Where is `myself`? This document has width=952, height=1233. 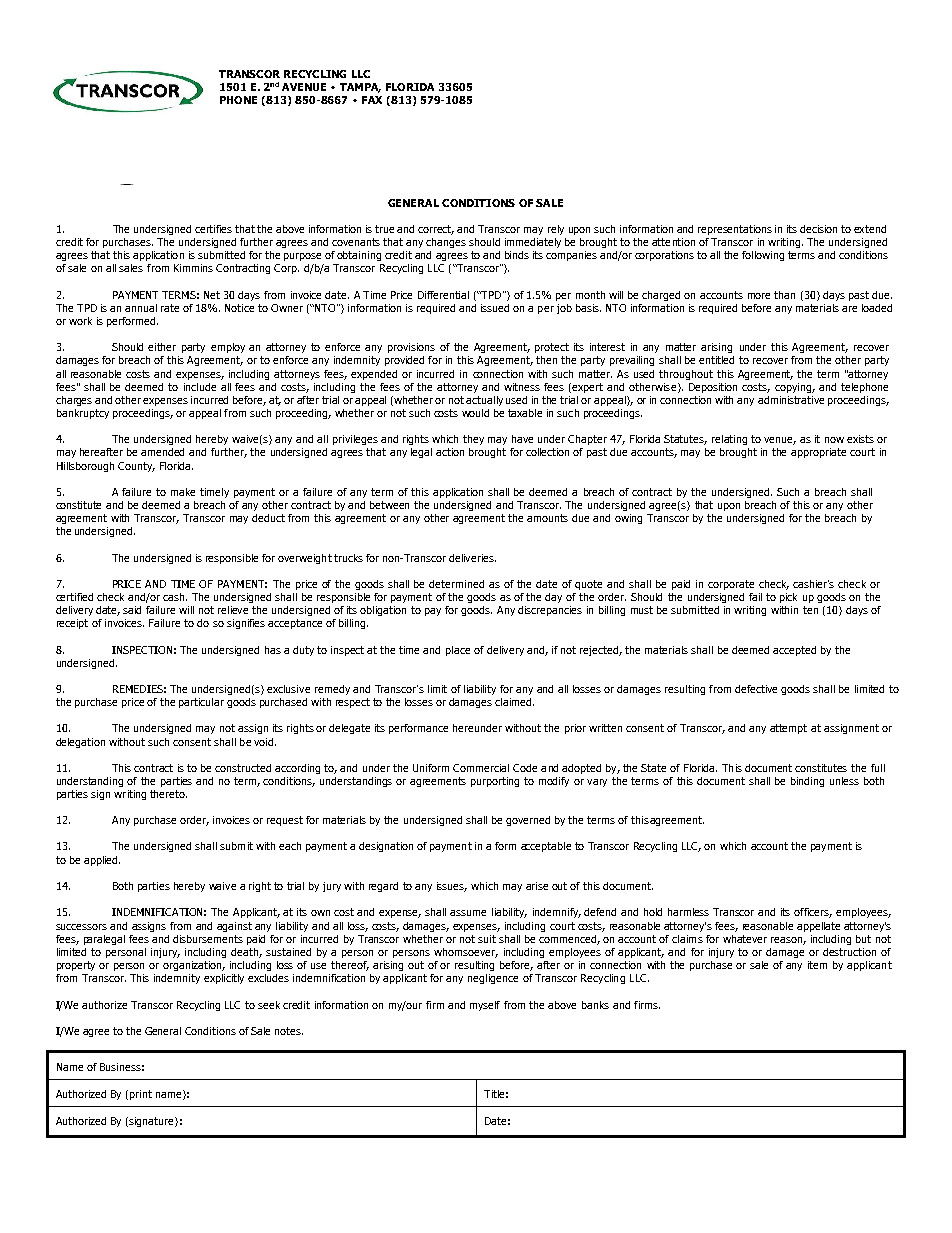
myself is located at coordinates (485, 1006).
